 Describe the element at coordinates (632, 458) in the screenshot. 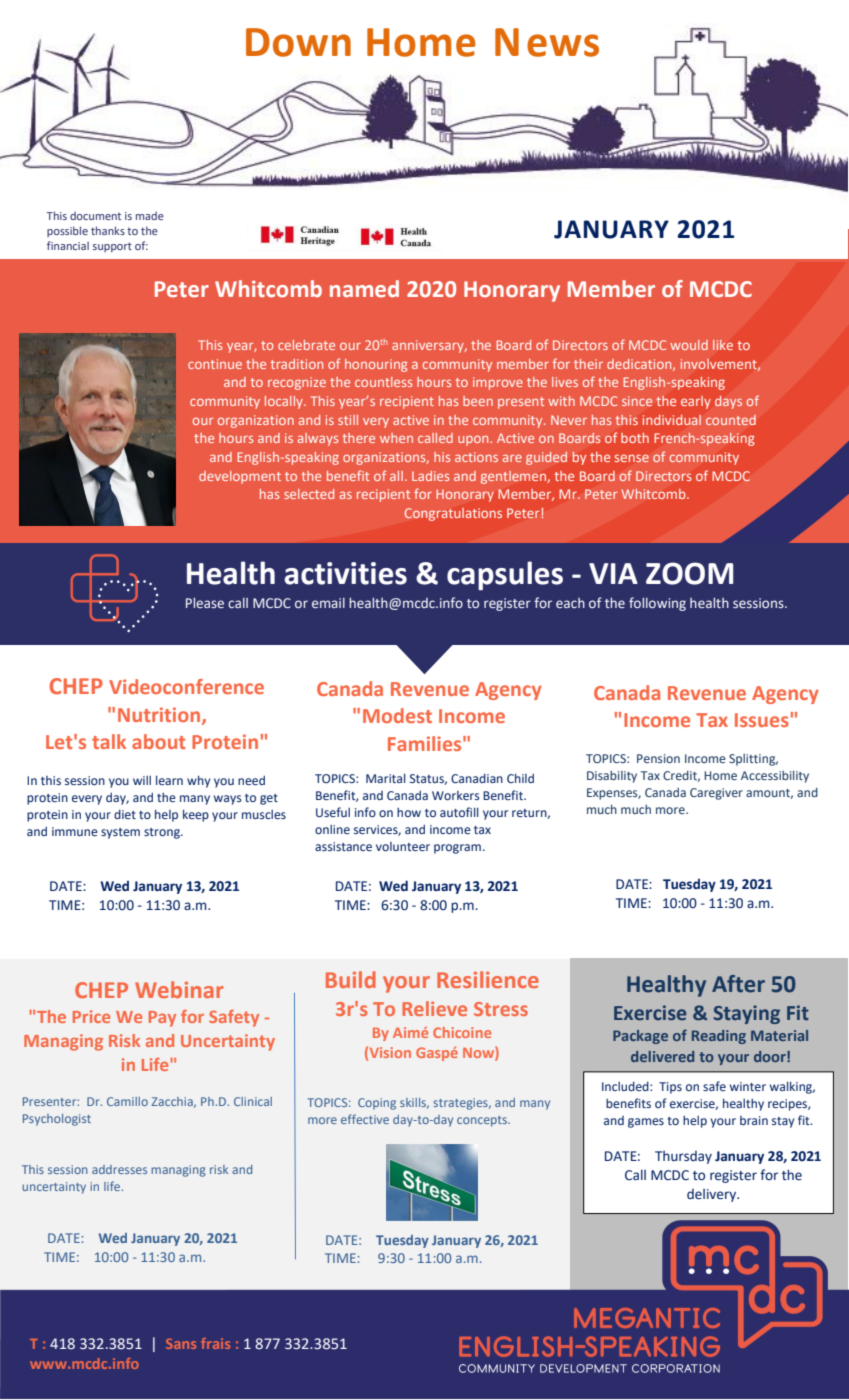

I see `sense` at that location.
